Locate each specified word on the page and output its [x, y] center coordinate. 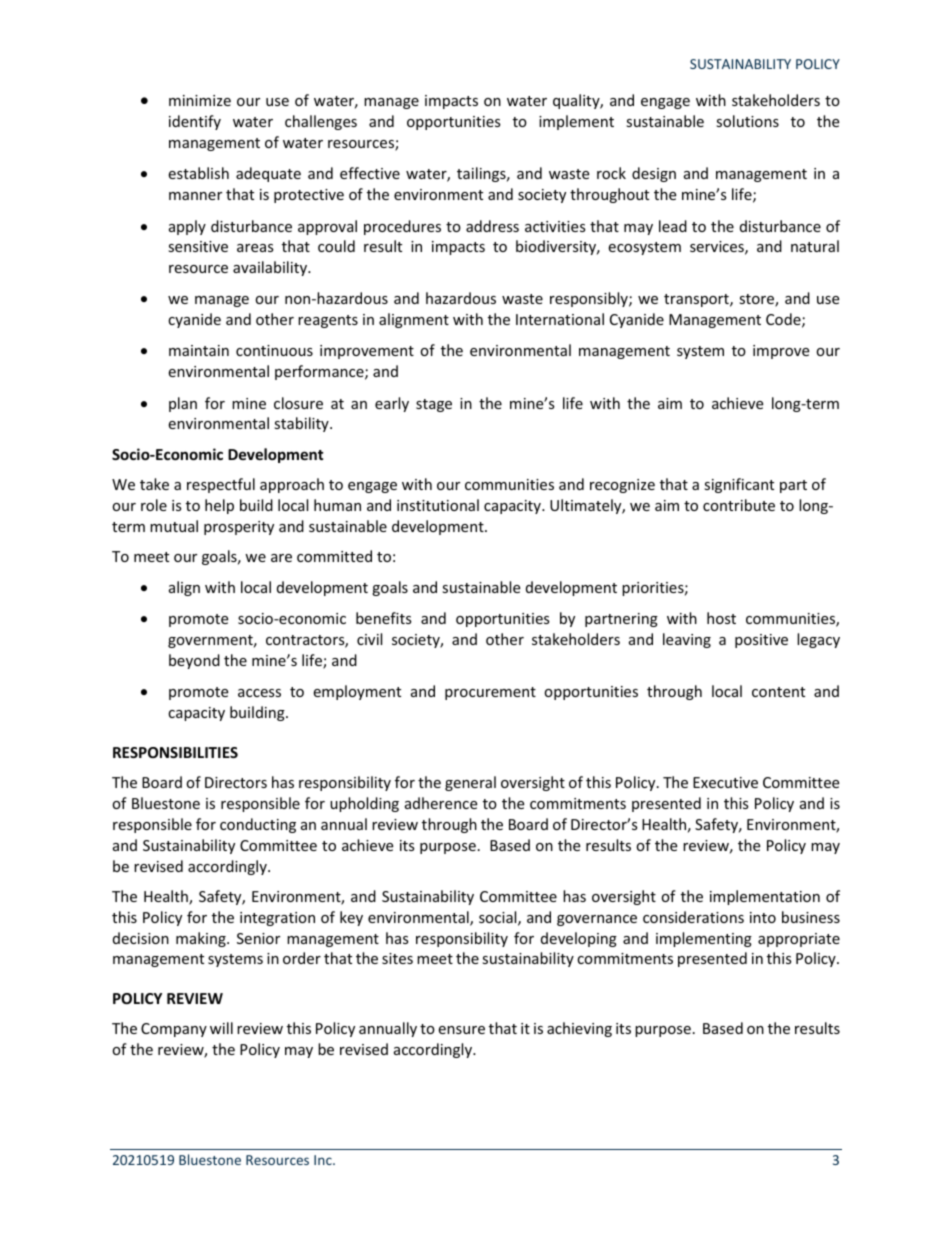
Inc [324, 1160]
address [492, 226]
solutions [747, 121]
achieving [579, 1029]
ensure [461, 1030]
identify [195, 122]
